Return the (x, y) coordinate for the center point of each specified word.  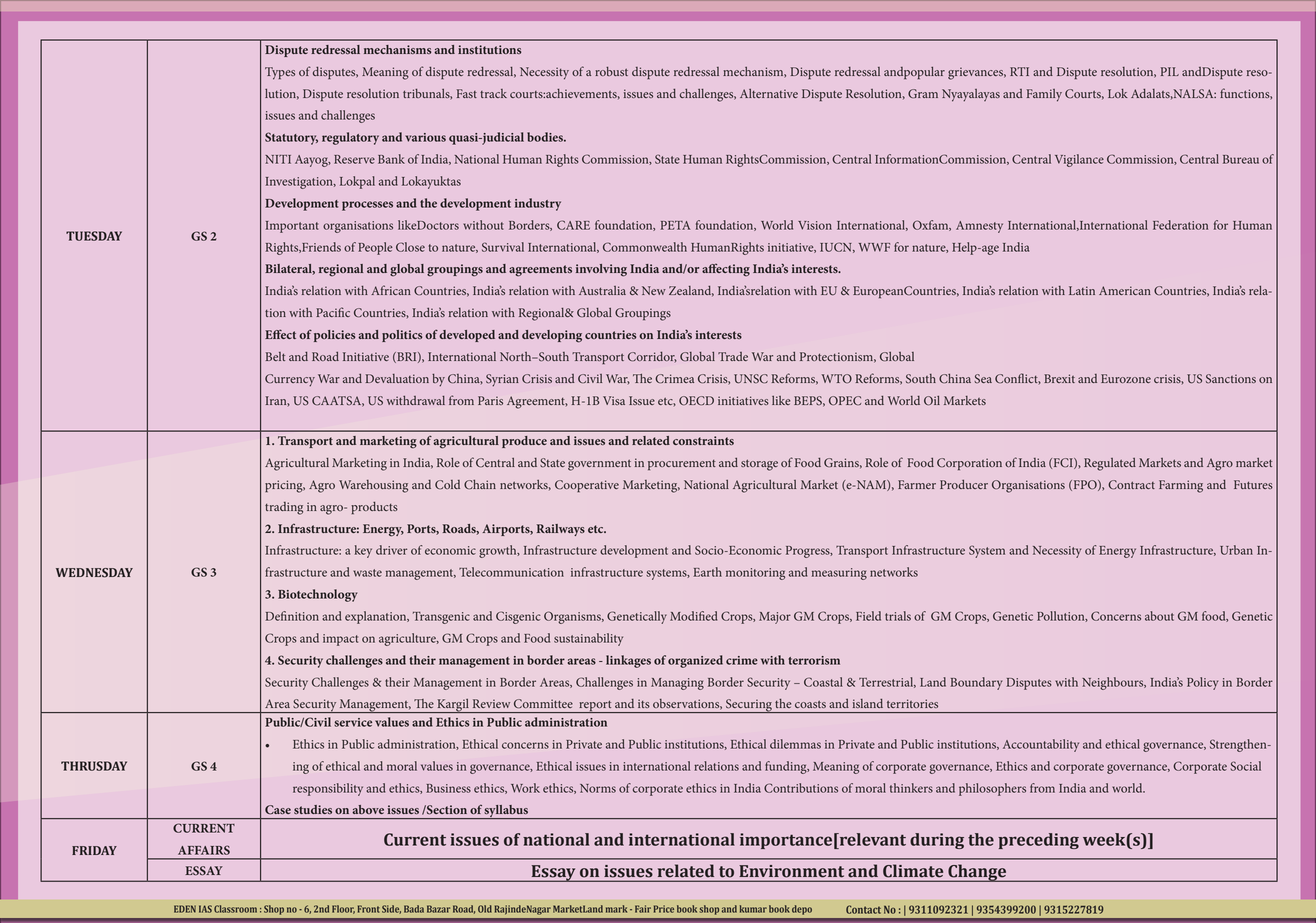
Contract (1131, 485)
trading (284, 508)
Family (1044, 95)
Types (280, 73)
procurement (682, 465)
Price (664, 909)
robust (611, 71)
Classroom (235, 909)
